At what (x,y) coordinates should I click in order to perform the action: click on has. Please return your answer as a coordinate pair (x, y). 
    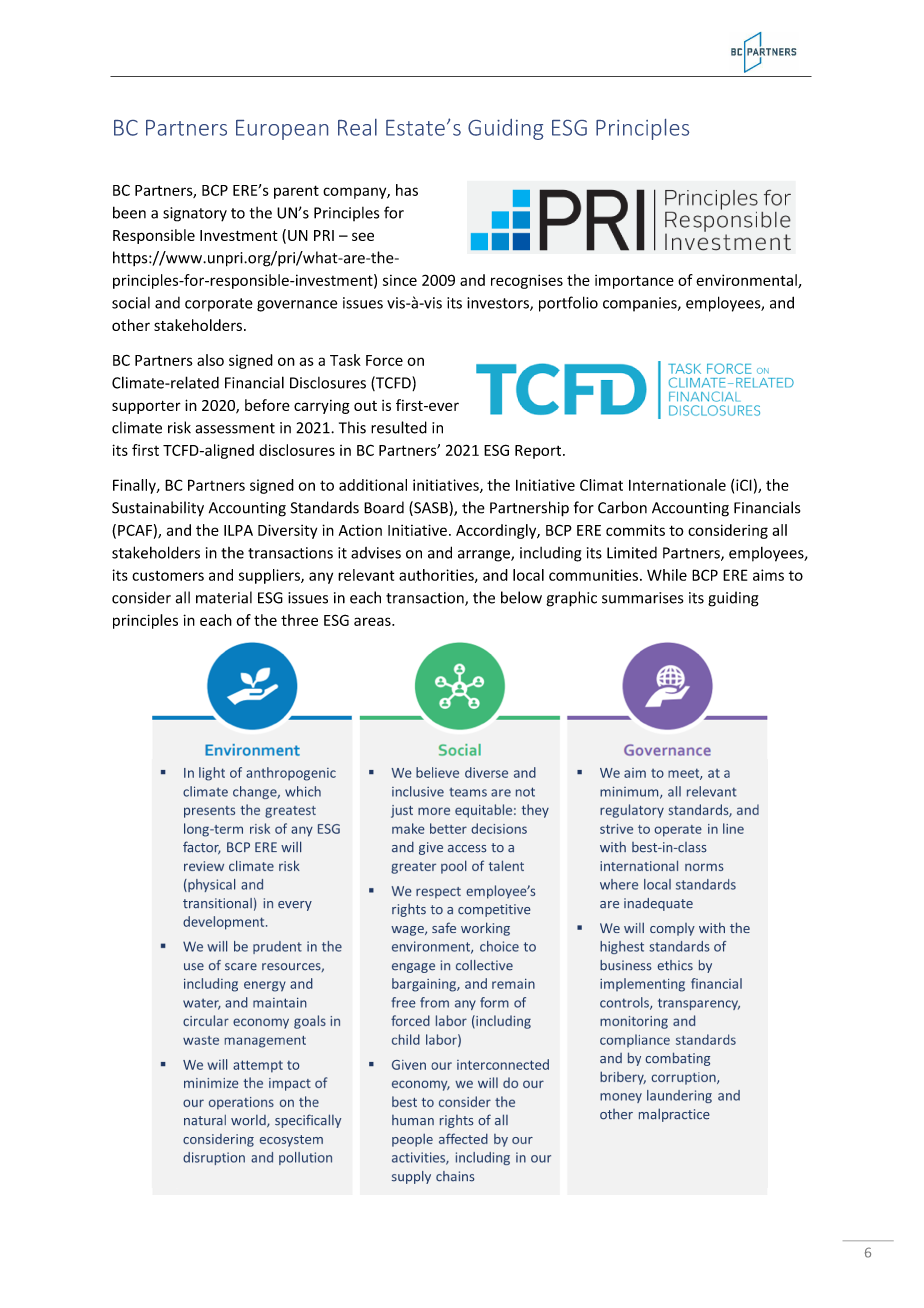
    Looking at the image, I should click on (407, 190).
